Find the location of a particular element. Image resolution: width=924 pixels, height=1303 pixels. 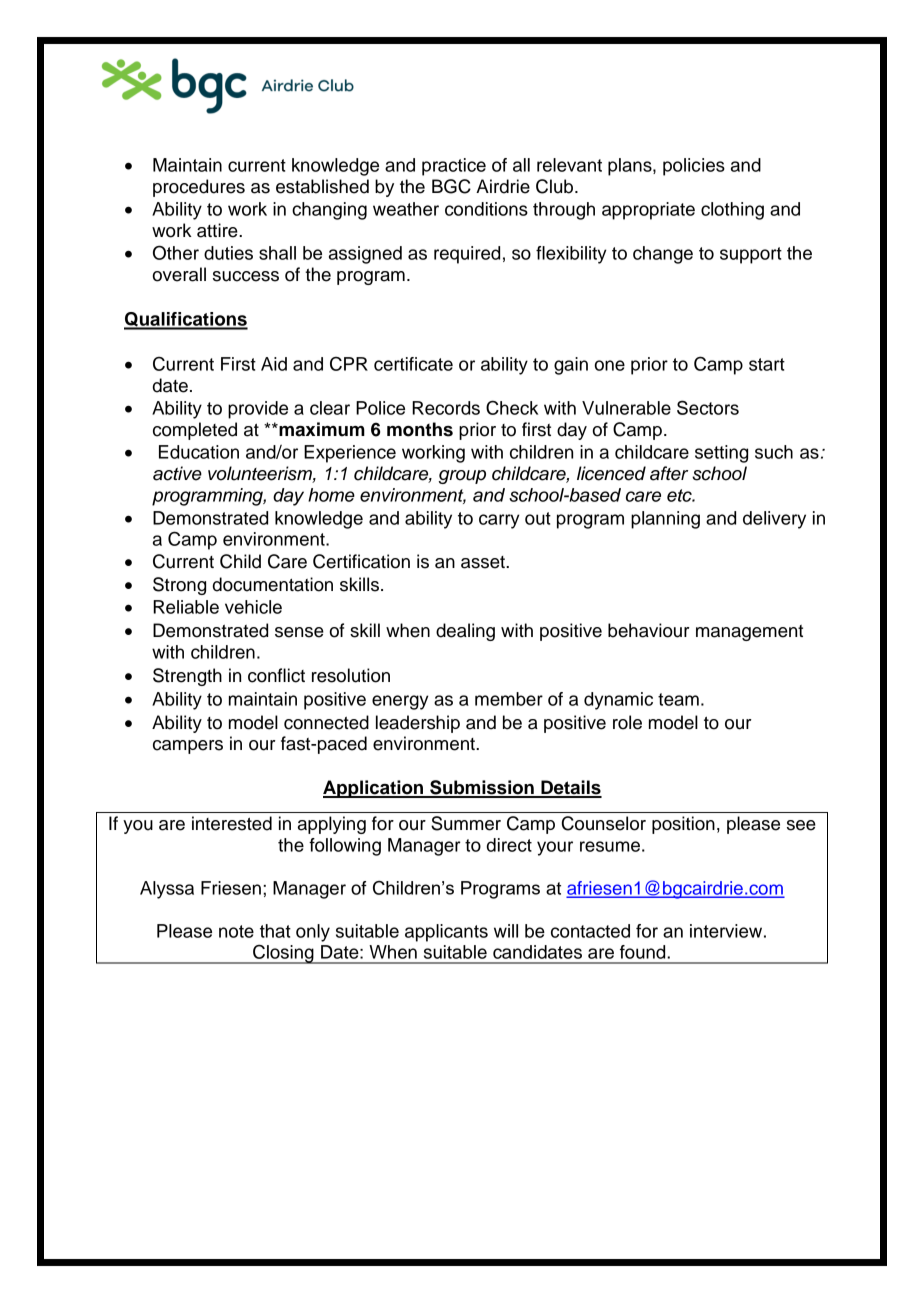

position is located at coordinates (683, 825).
